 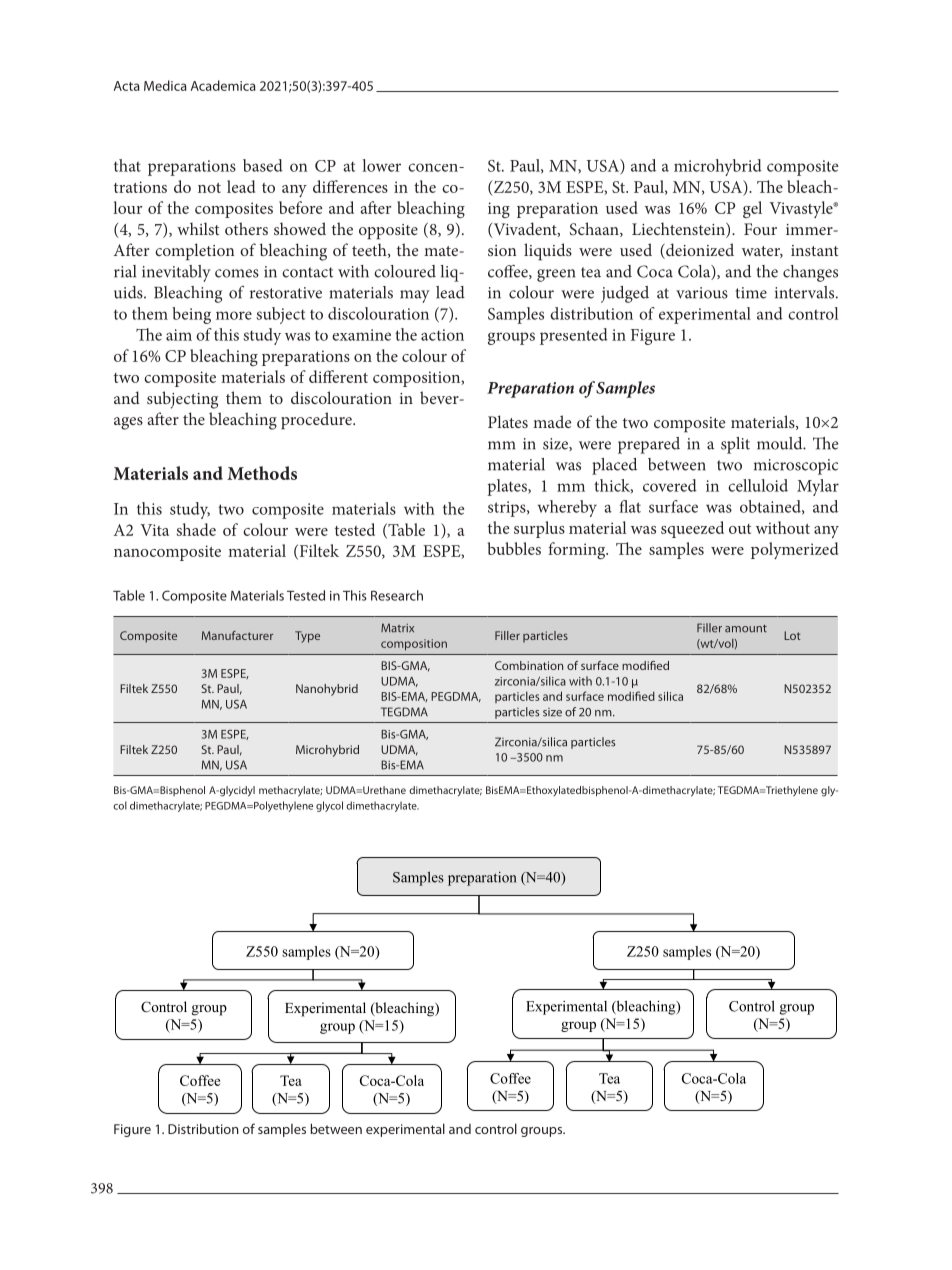 I want to click on aim, so click(x=179, y=335).
